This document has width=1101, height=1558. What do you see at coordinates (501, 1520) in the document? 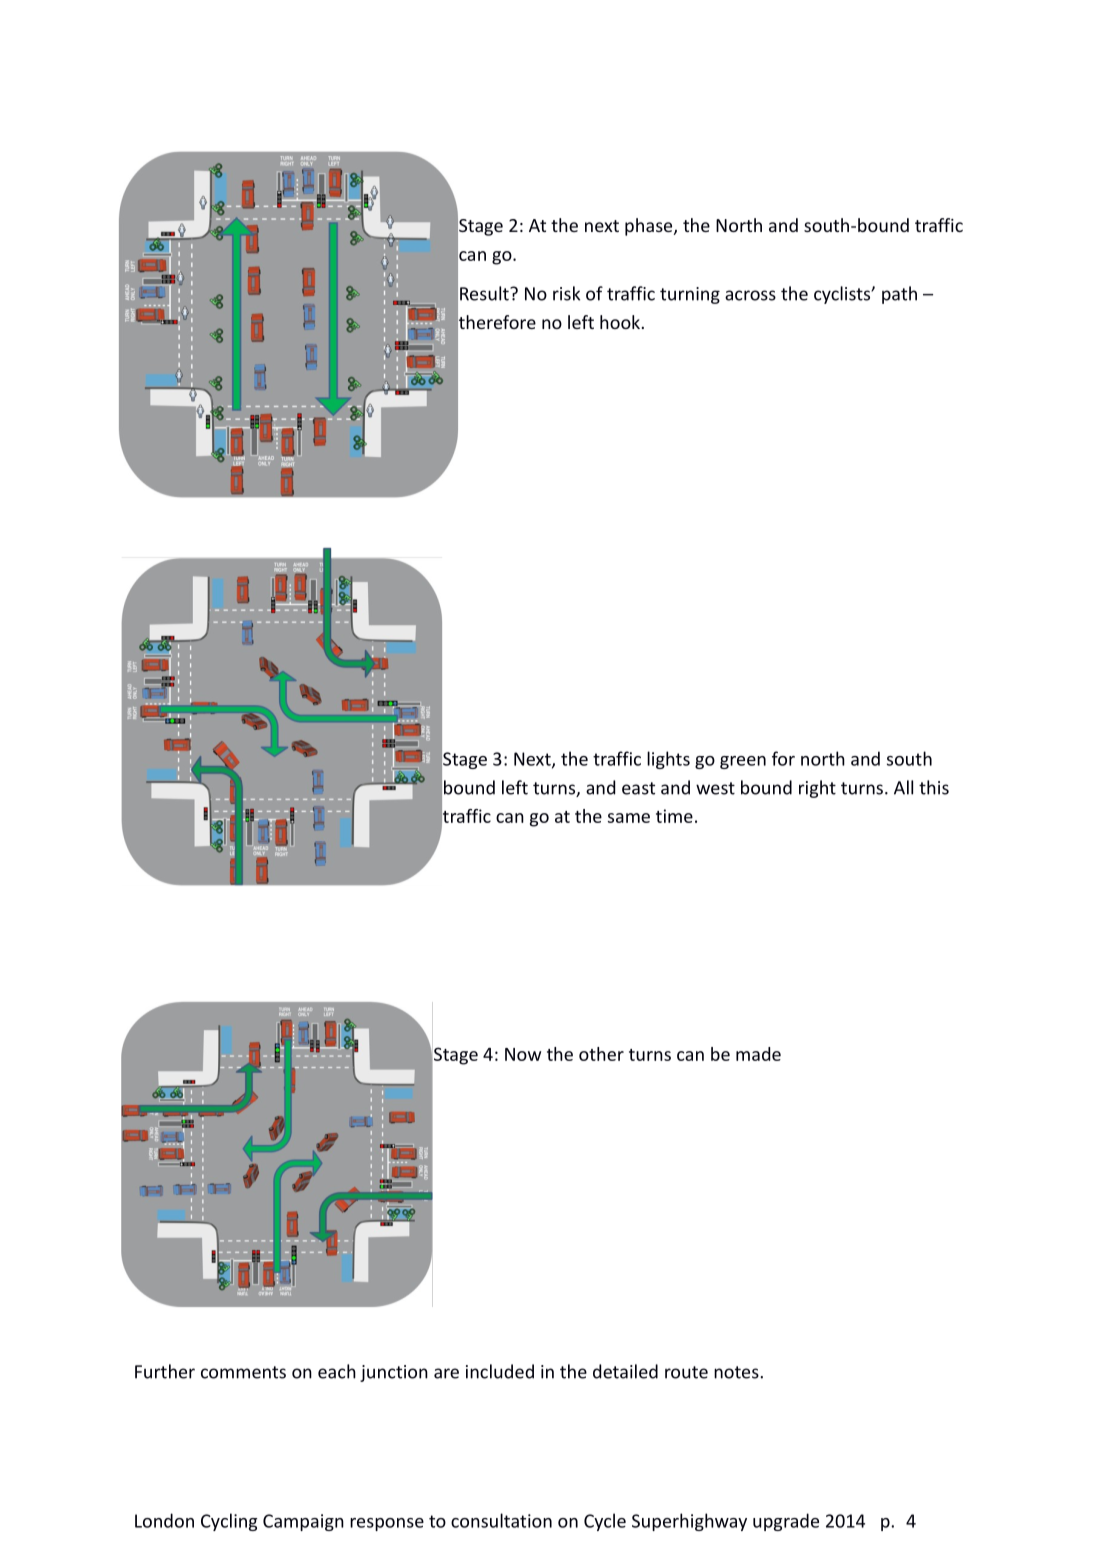
I see `consultation` at bounding box center [501, 1520].
